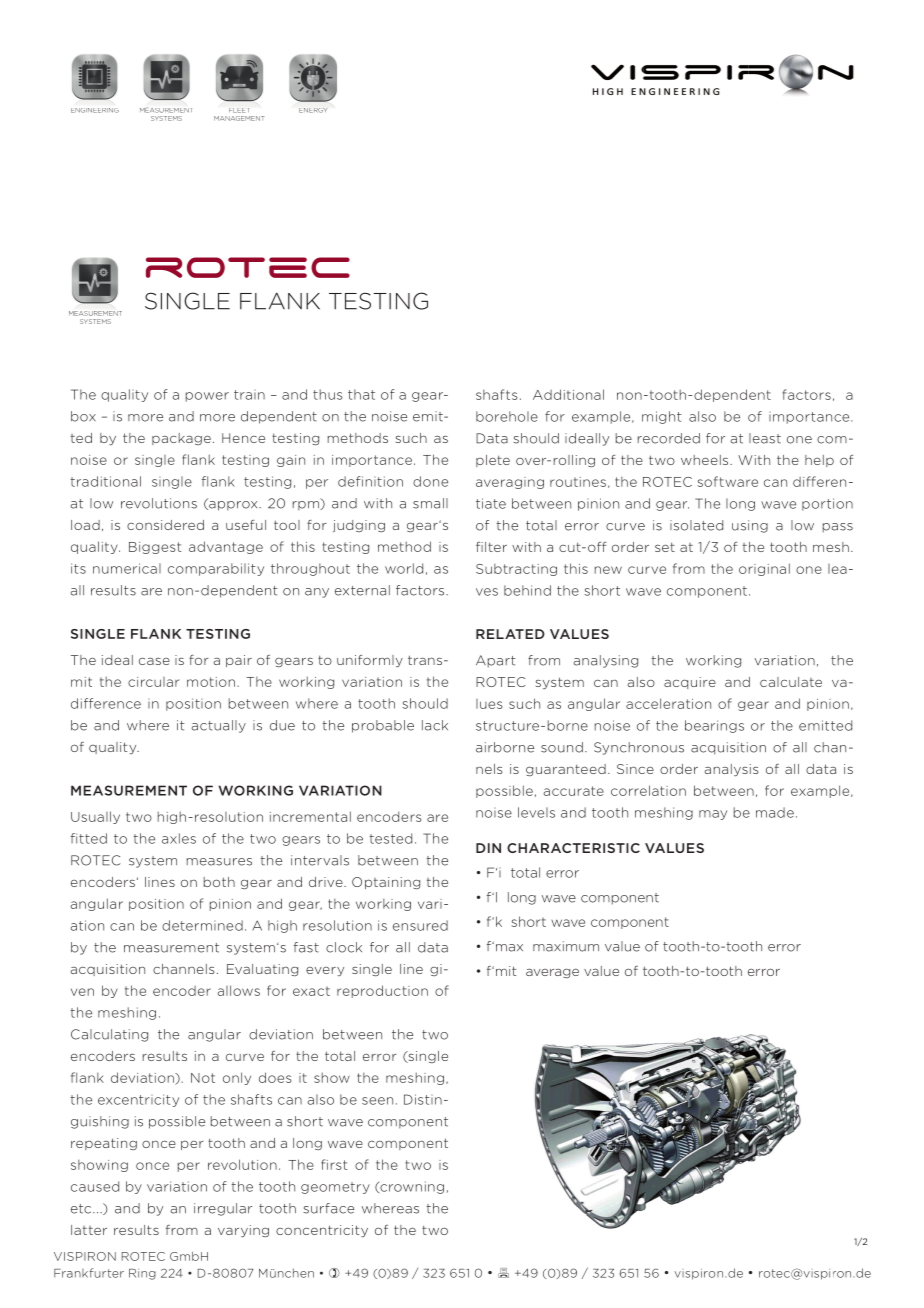 Image resolution: width=924 pixels, height=1308 pixels. What do you see at coordinates (552, 973) in the page?
I see `average` at bounding box center [552, 973].
